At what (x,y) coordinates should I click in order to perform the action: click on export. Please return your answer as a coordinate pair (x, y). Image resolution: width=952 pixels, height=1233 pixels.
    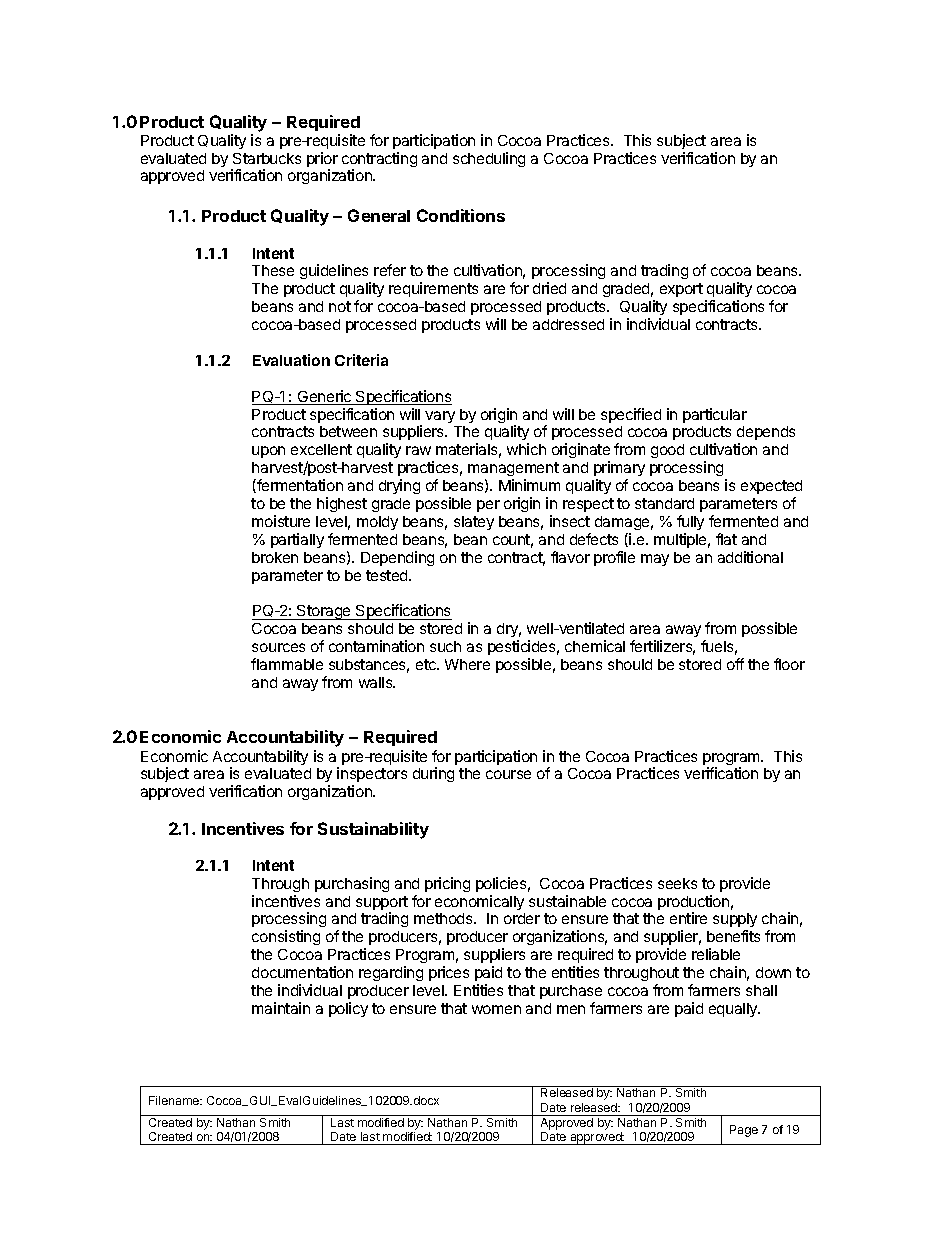
    Looking at the image, I should click on (681, 290).
